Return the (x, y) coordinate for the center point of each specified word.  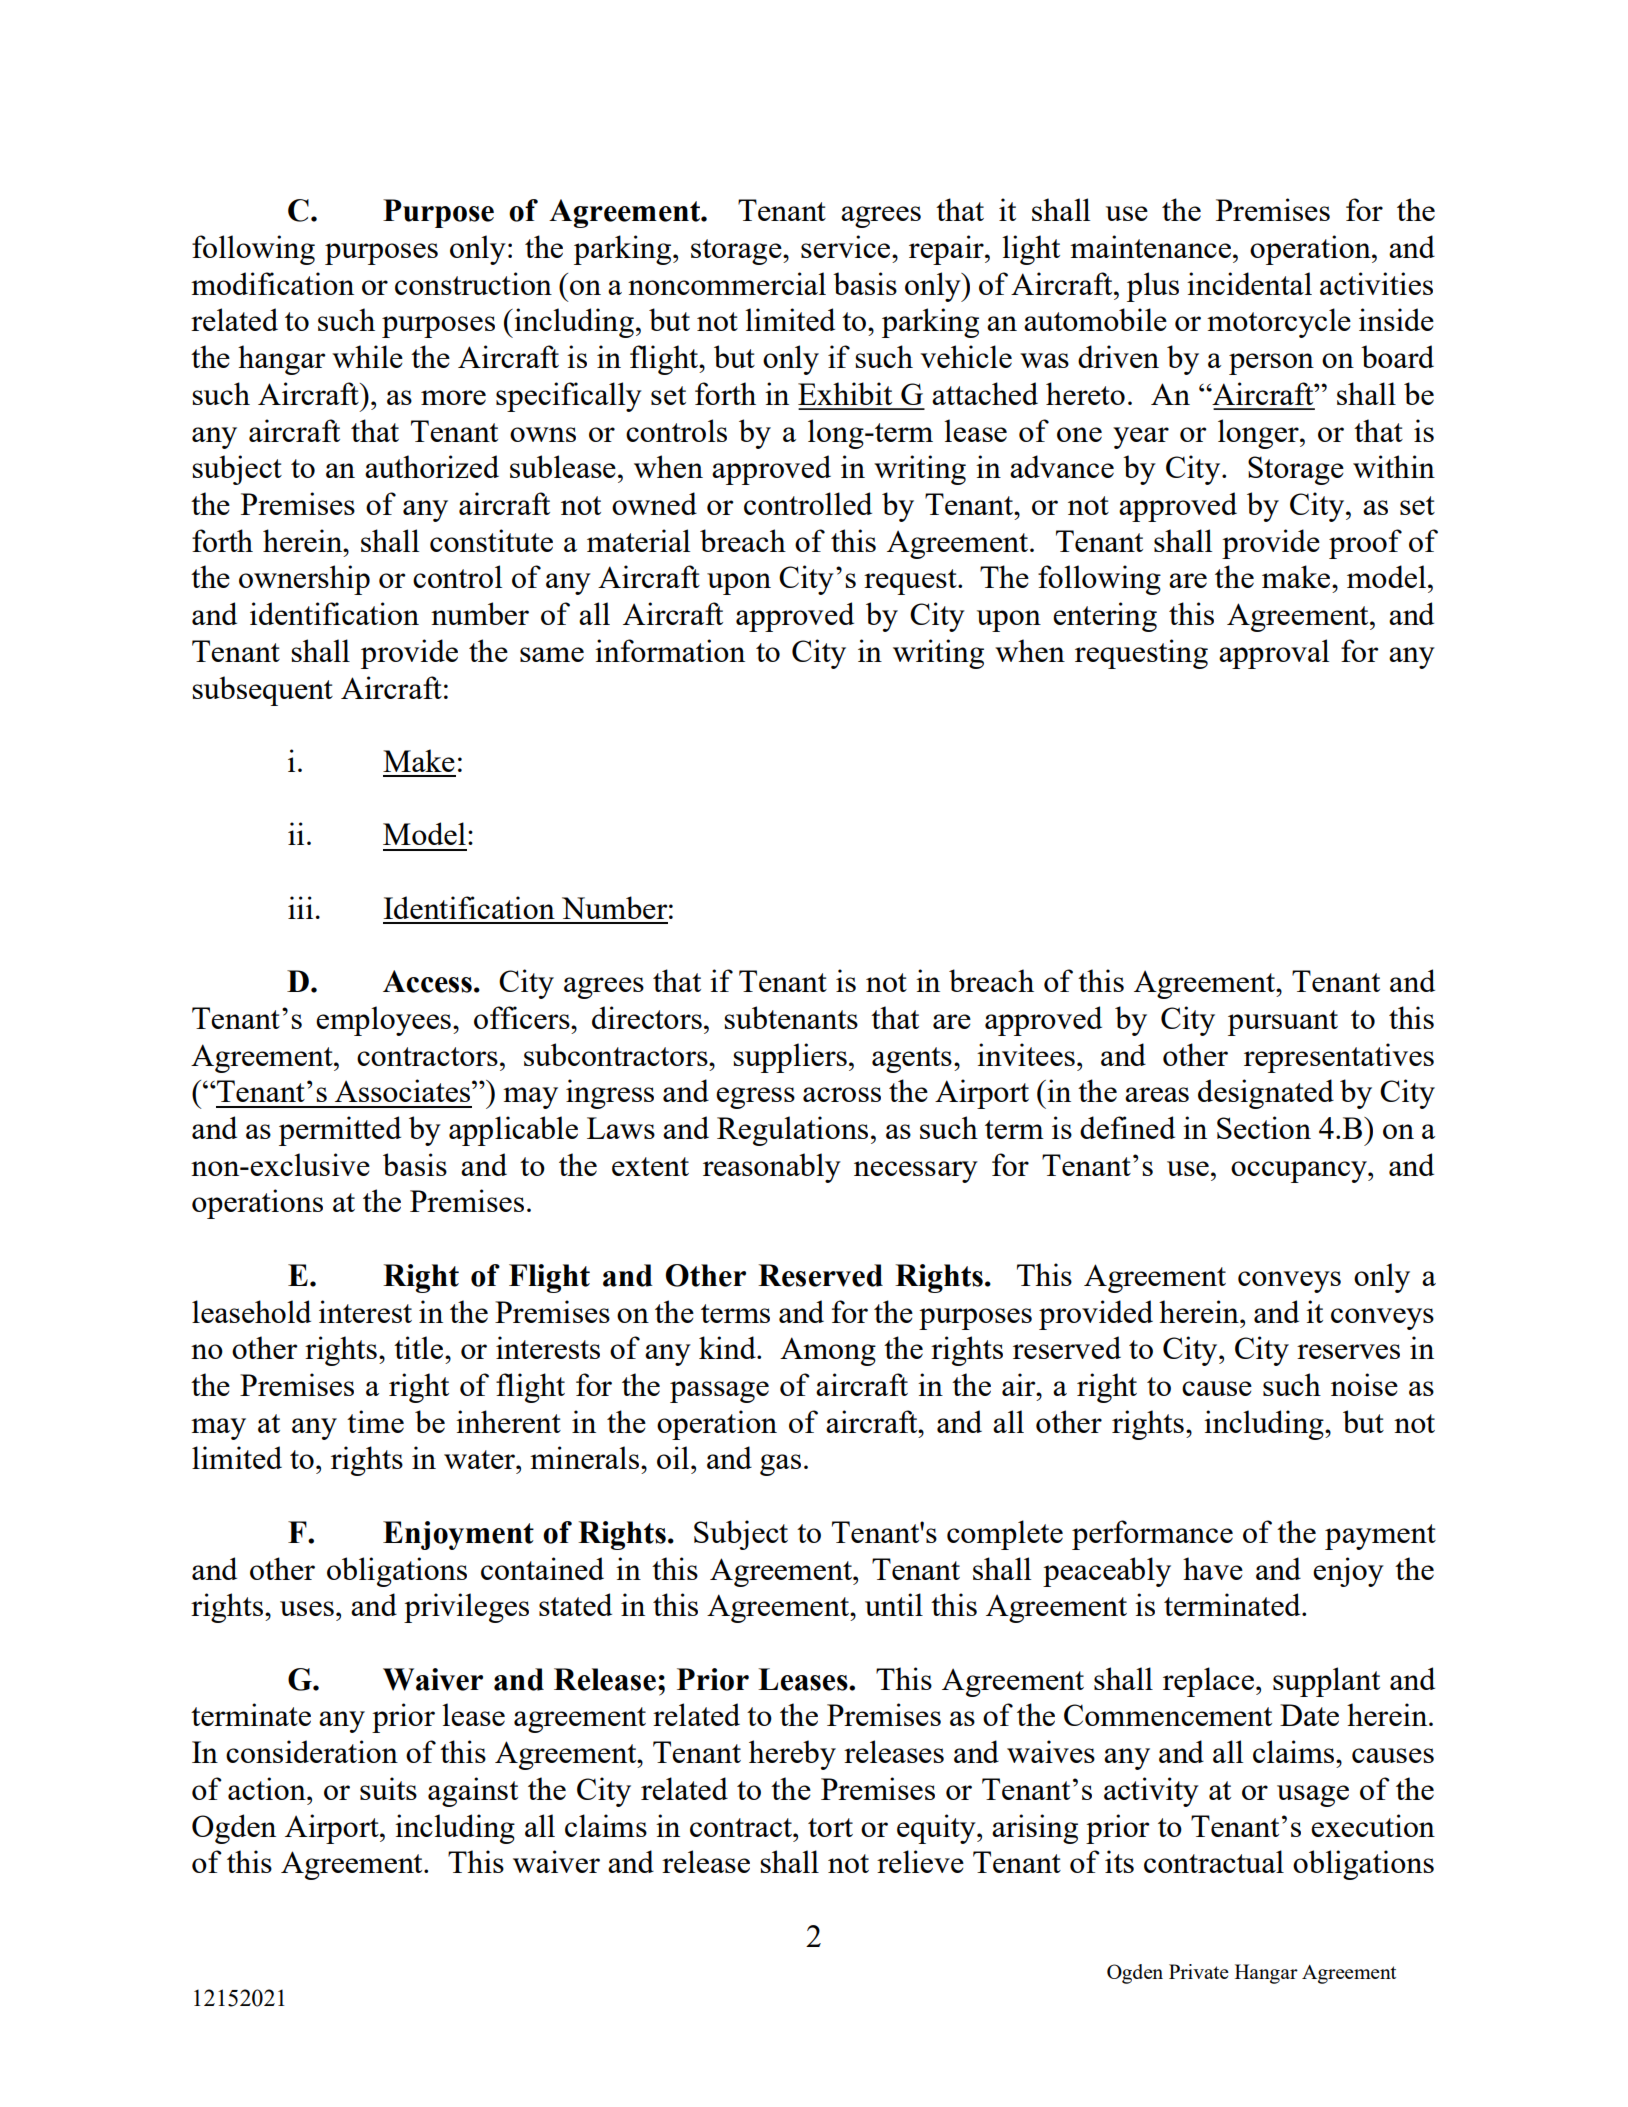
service (847, 246)
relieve (920, 1861)
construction (473, 283)
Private (1199, 1971)
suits (388, 1788)
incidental (1249, 283)
